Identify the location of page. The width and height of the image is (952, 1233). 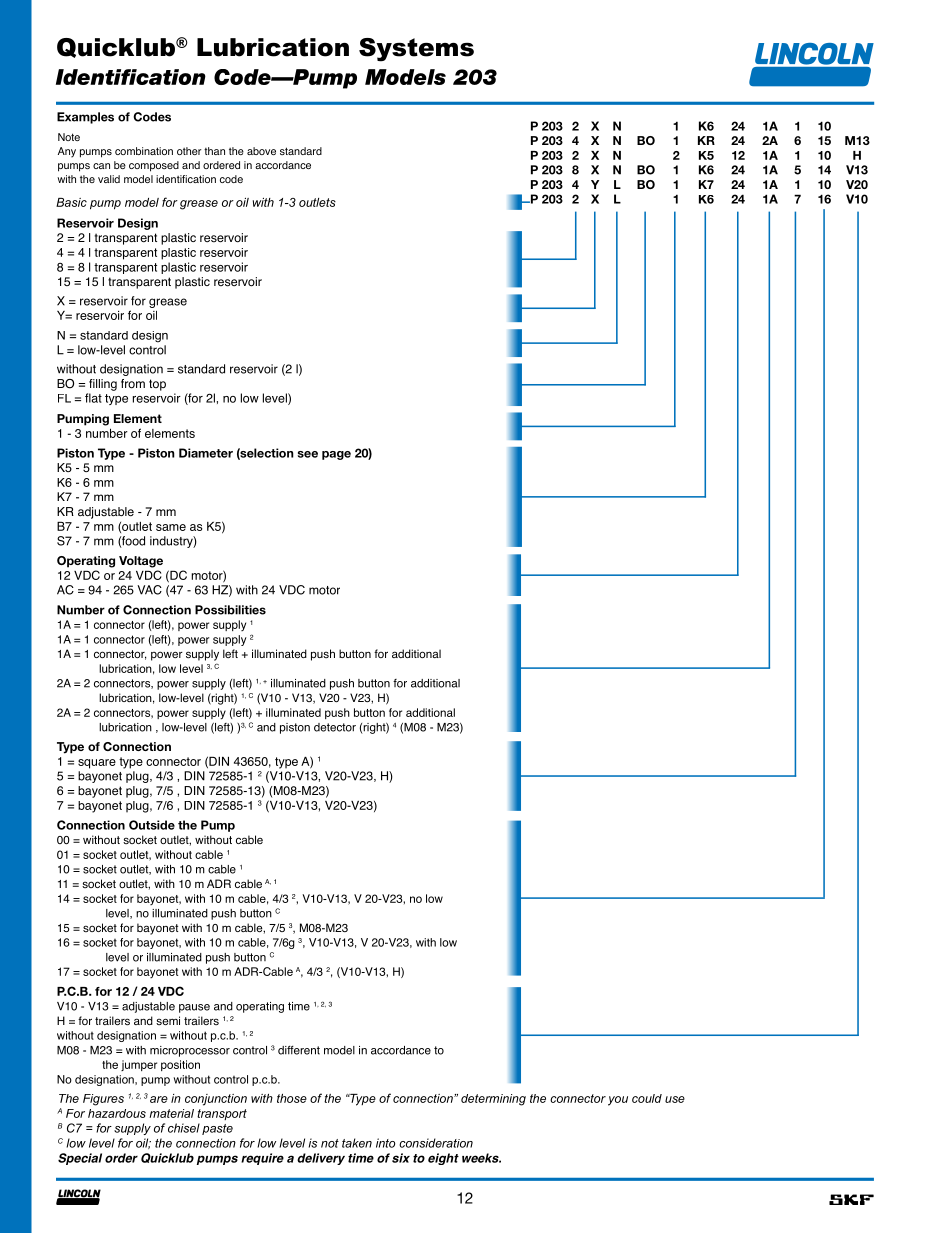
(336, 455).
